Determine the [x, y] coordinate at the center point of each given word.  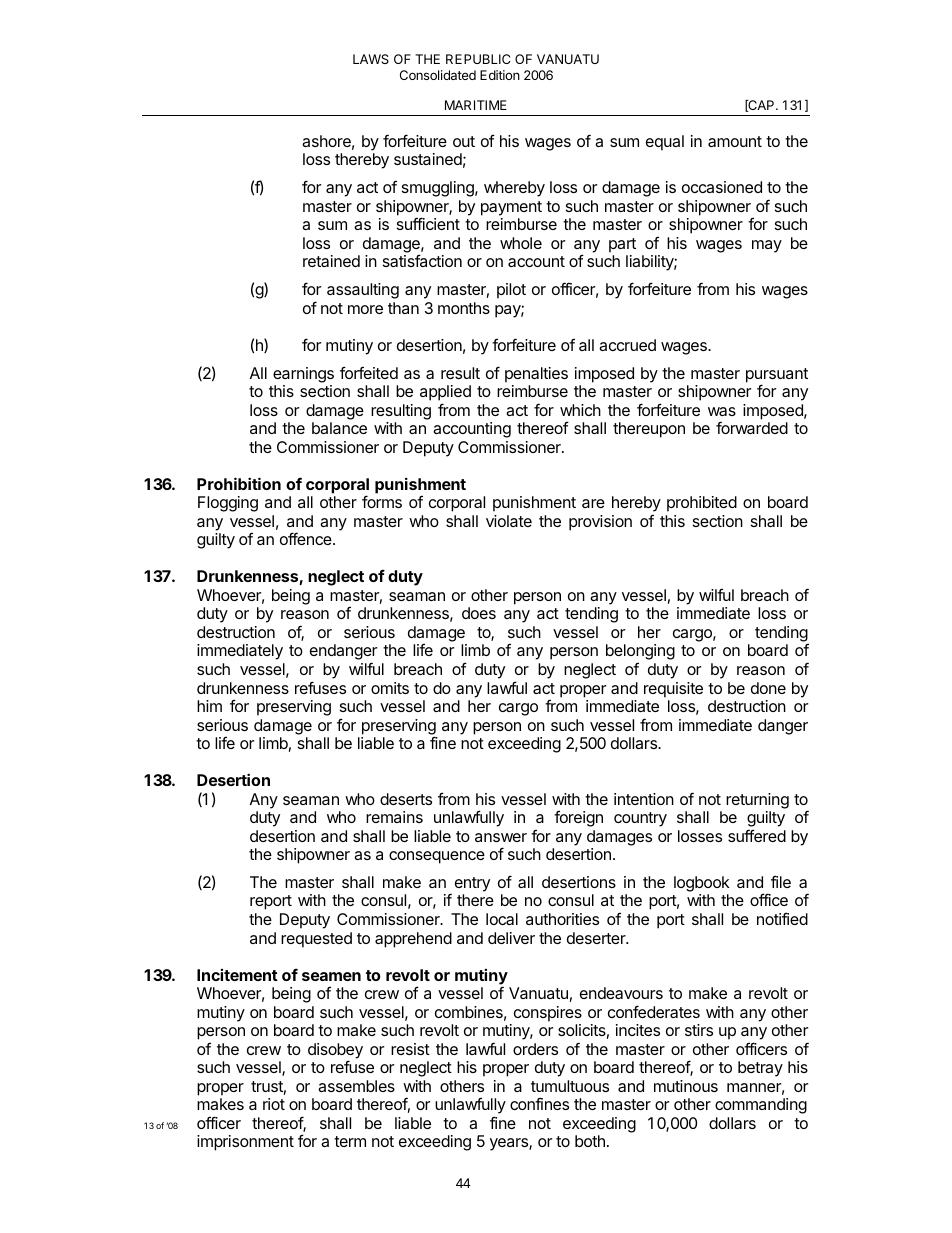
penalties [536, 375]
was [722, 411]
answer [501, 837]
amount [735, 141]
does [479, 613]
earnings [303, 375]
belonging [640, 652]
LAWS [371, 59]
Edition [500, 75]
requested [316, 940]
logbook [702, 884]
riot [274, 1104]
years [510, 1144]
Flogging [228, 504]
